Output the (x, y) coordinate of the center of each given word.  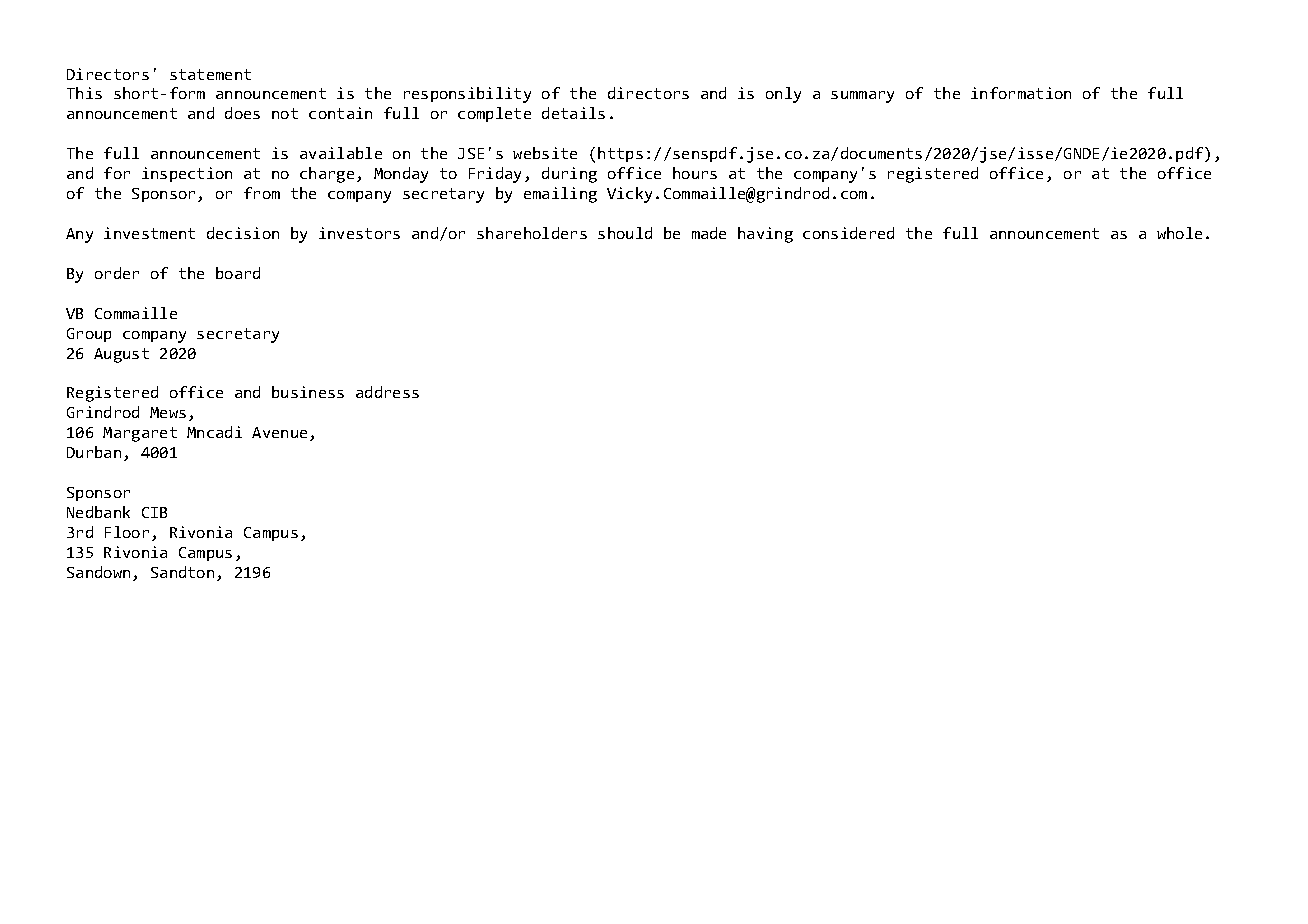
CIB (154, 512)
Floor (127, 532)
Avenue (279, 432)
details (573, 113)
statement (210, 74)
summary (862, 97)
